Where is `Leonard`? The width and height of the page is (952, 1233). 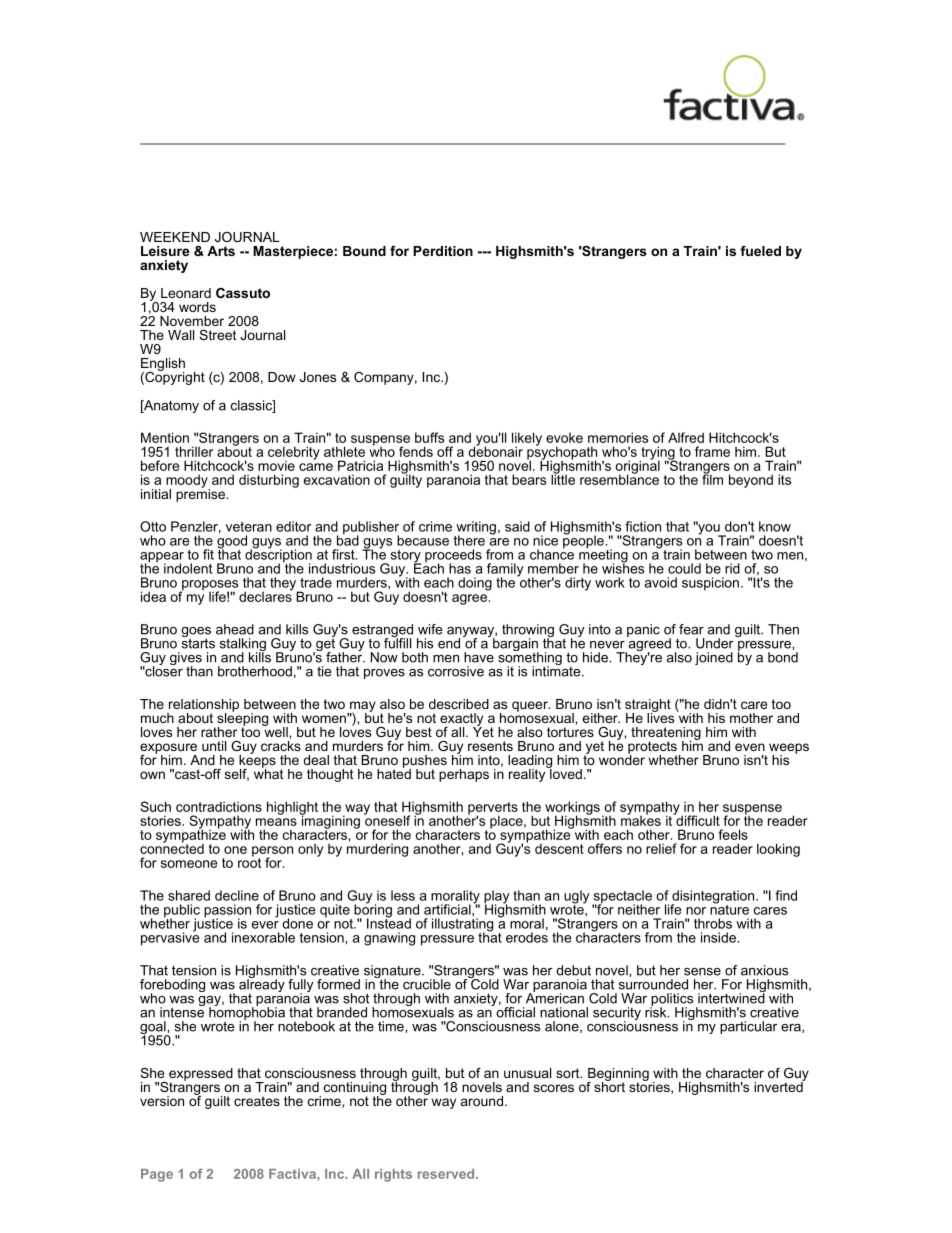 Leonard is located at coordinates (186, 293).
